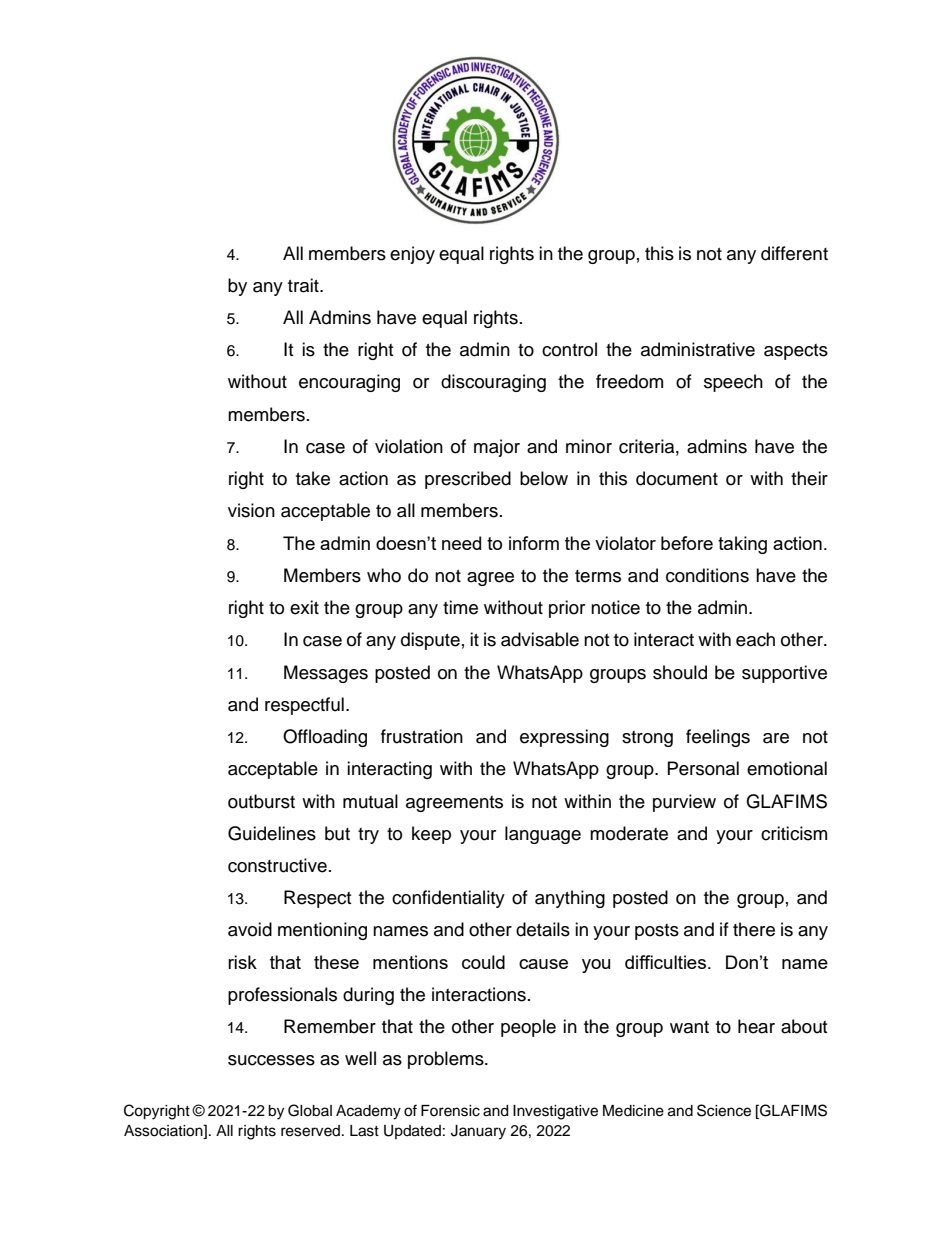 Image resolution: width=952 pixels, height=1233 pixels. Describe the element at coordinates (784, 674) in the page. I see `supportive` at that location.
